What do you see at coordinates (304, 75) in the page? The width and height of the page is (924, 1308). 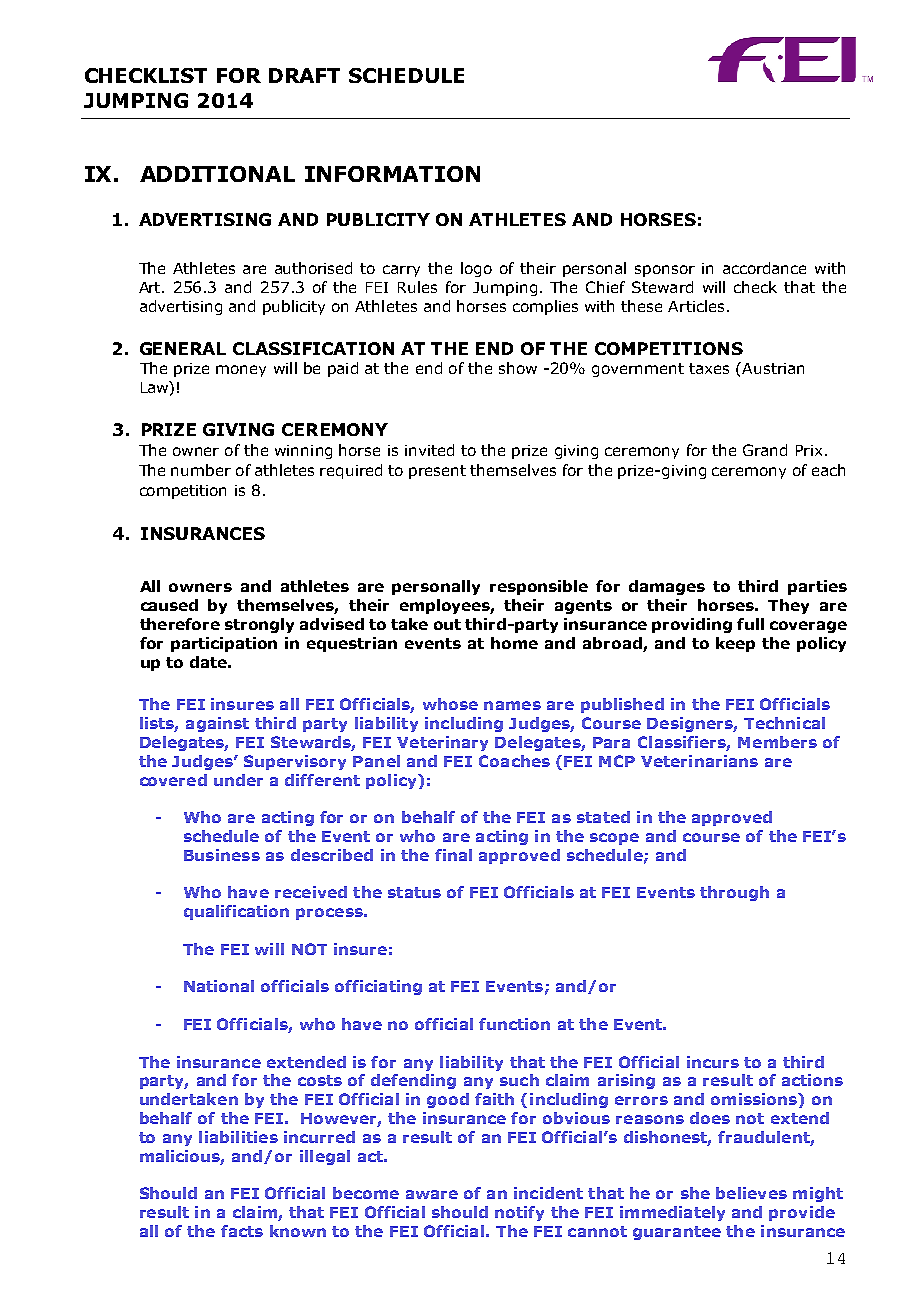 I see `DRAFT` at bounding box center [304, 75].
